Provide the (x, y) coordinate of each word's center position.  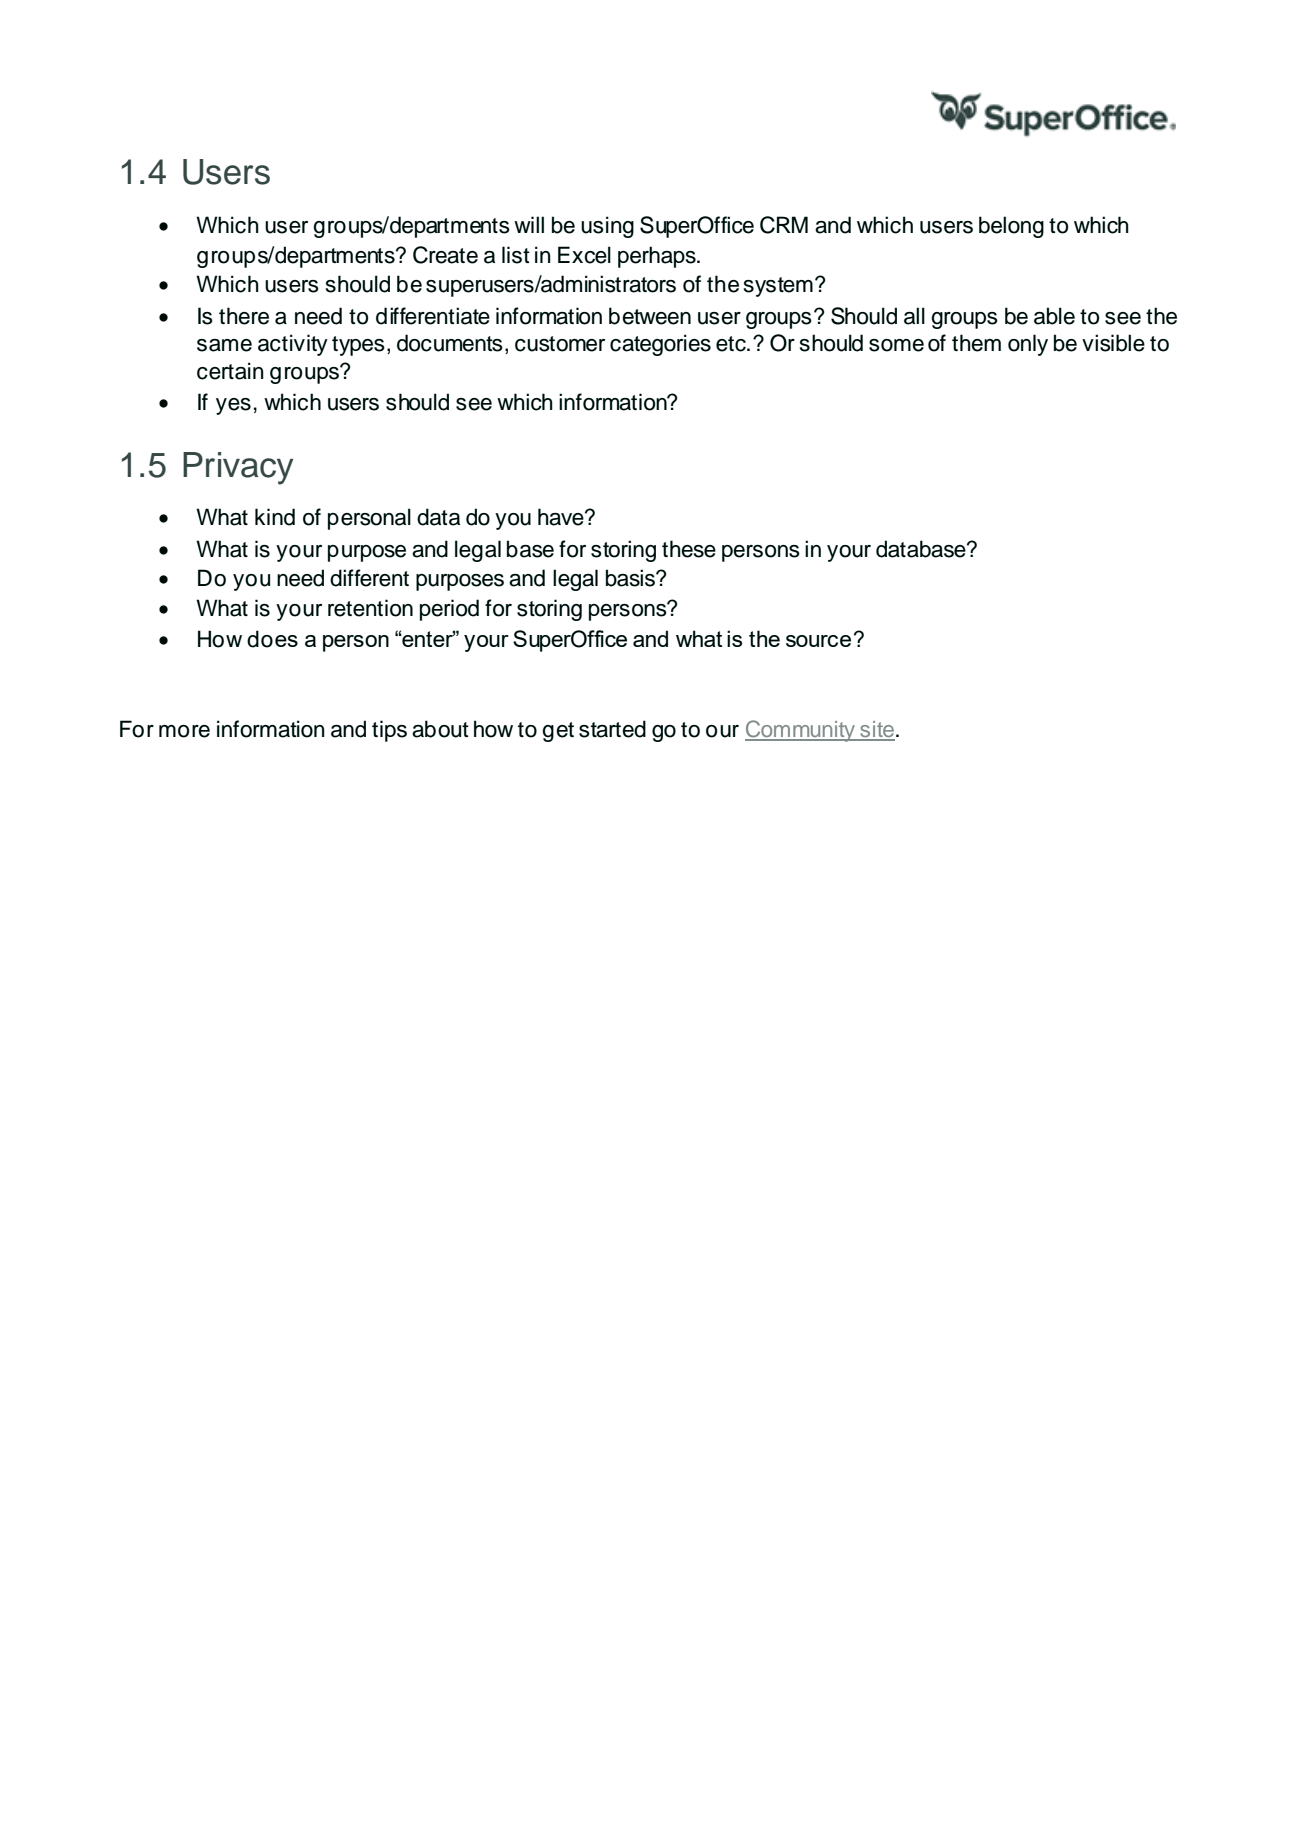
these (689, 549)
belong (1011, 227)
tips (389, 731)
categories (660, 345)
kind (275, 517)
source (818, 641)
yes (233, 406)
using (607, 227)
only (1028, 345)
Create (445, 255)
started (612, 729)
